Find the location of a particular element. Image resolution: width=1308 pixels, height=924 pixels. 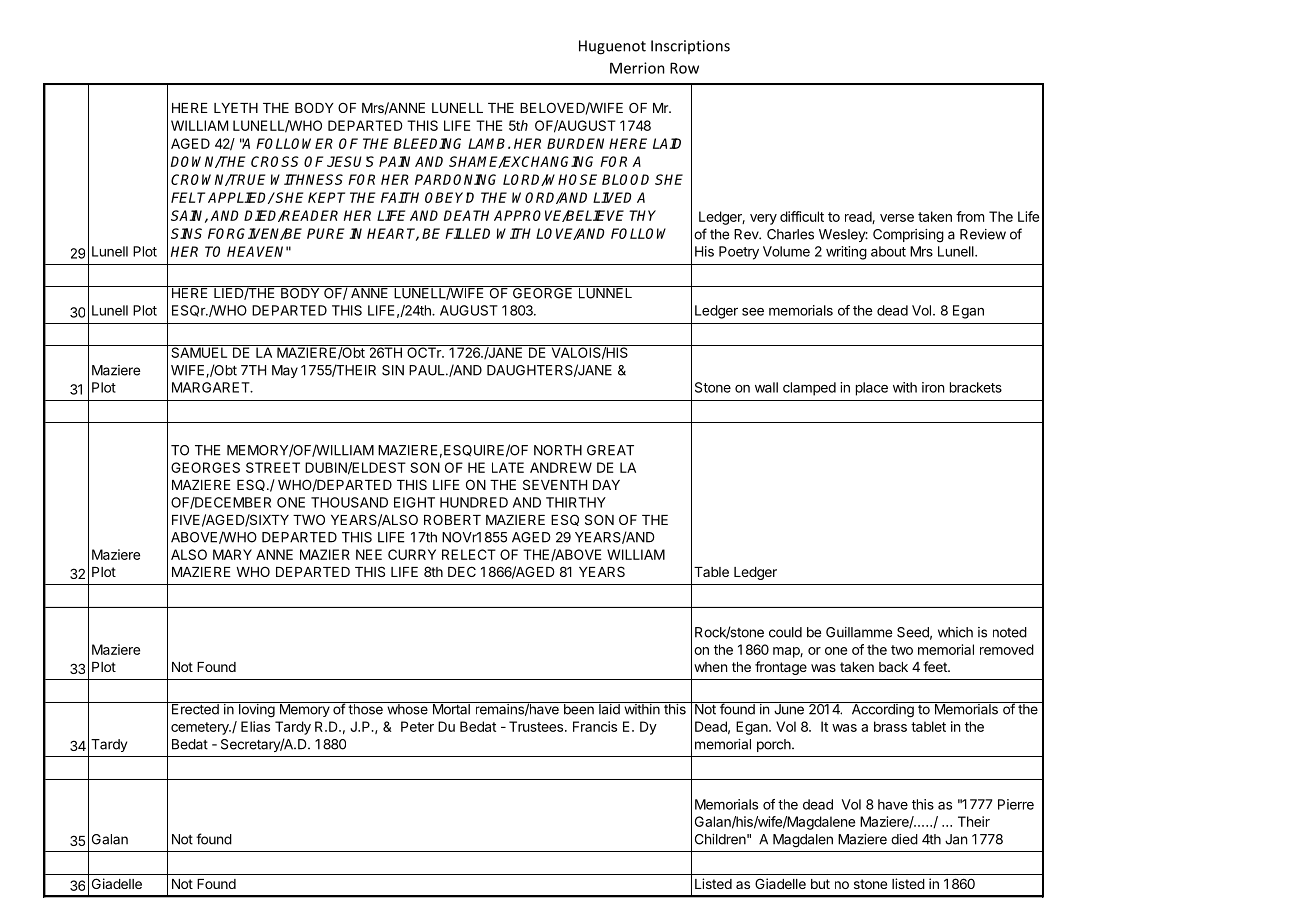

feet is located at coordinates (936, 666).
